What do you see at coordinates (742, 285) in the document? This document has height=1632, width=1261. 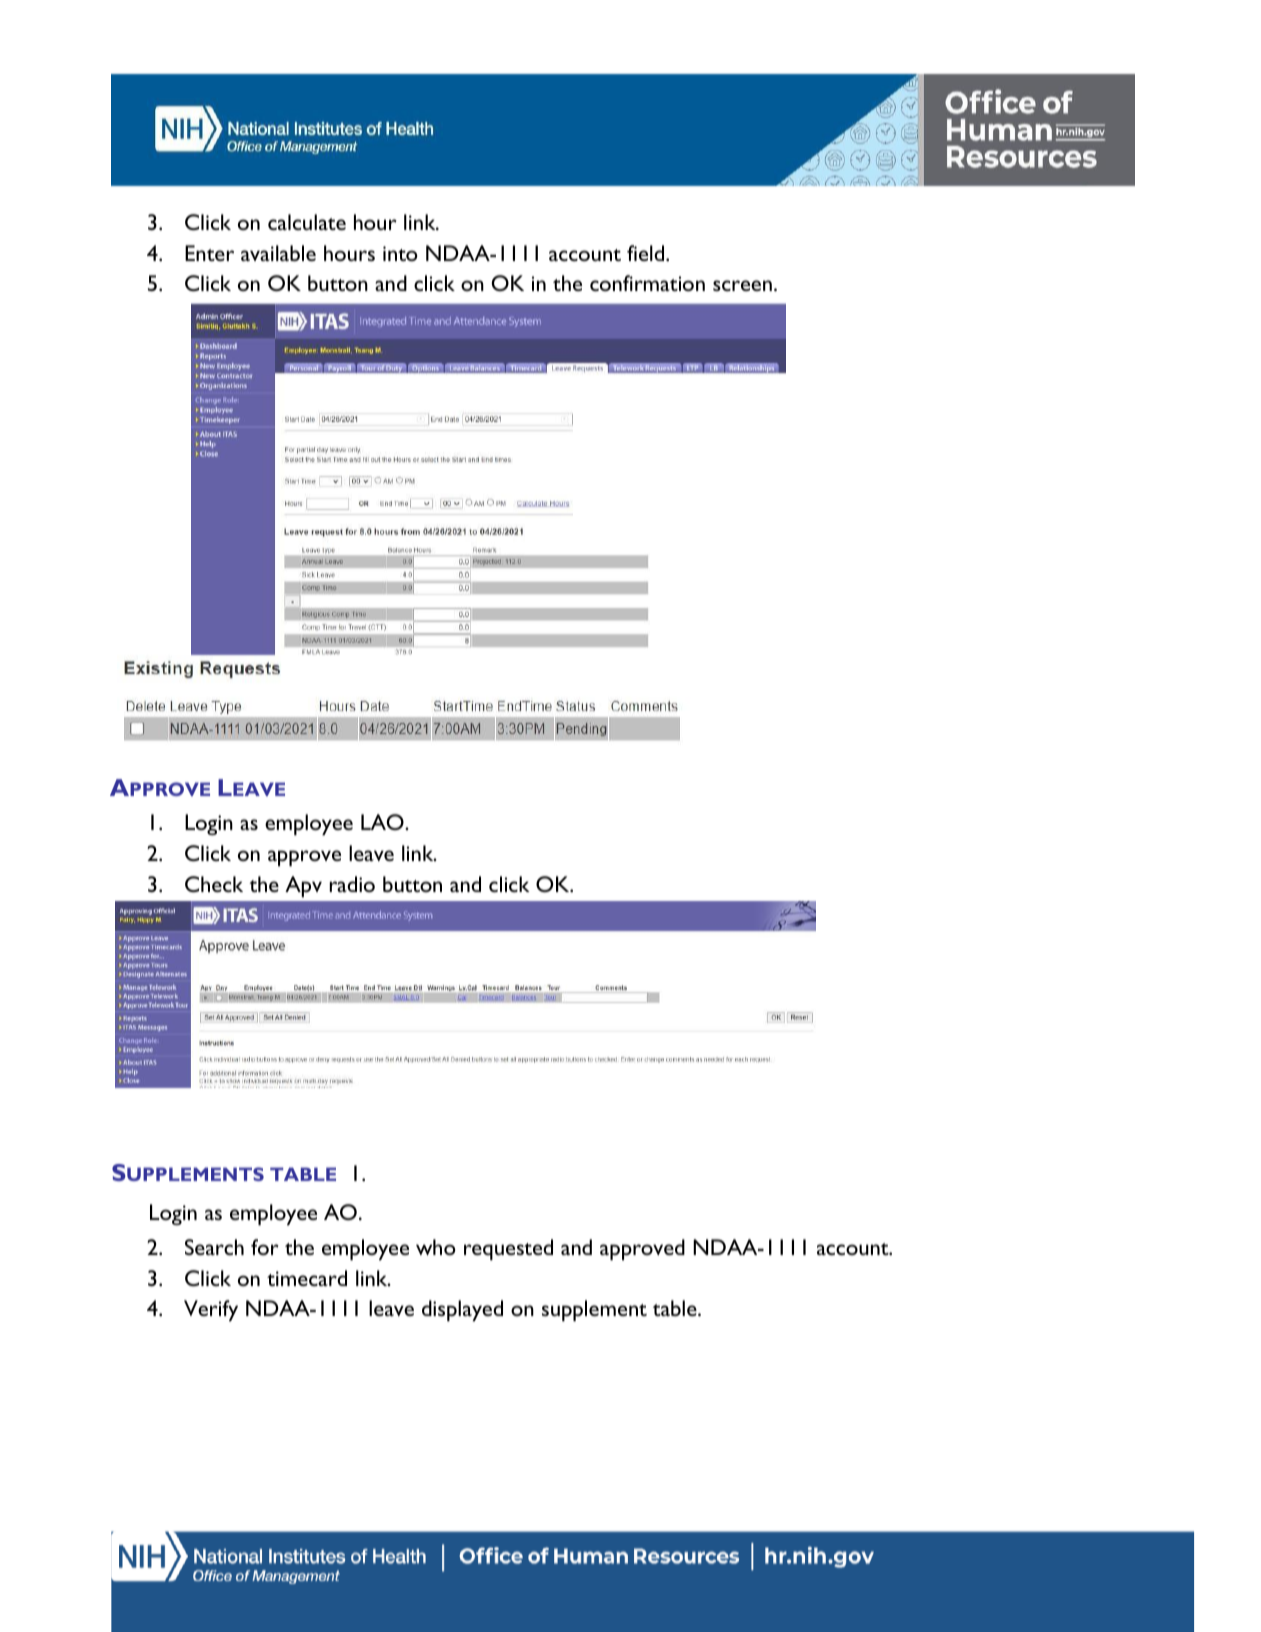 I see `screen` at bounding box center [742, 285].
